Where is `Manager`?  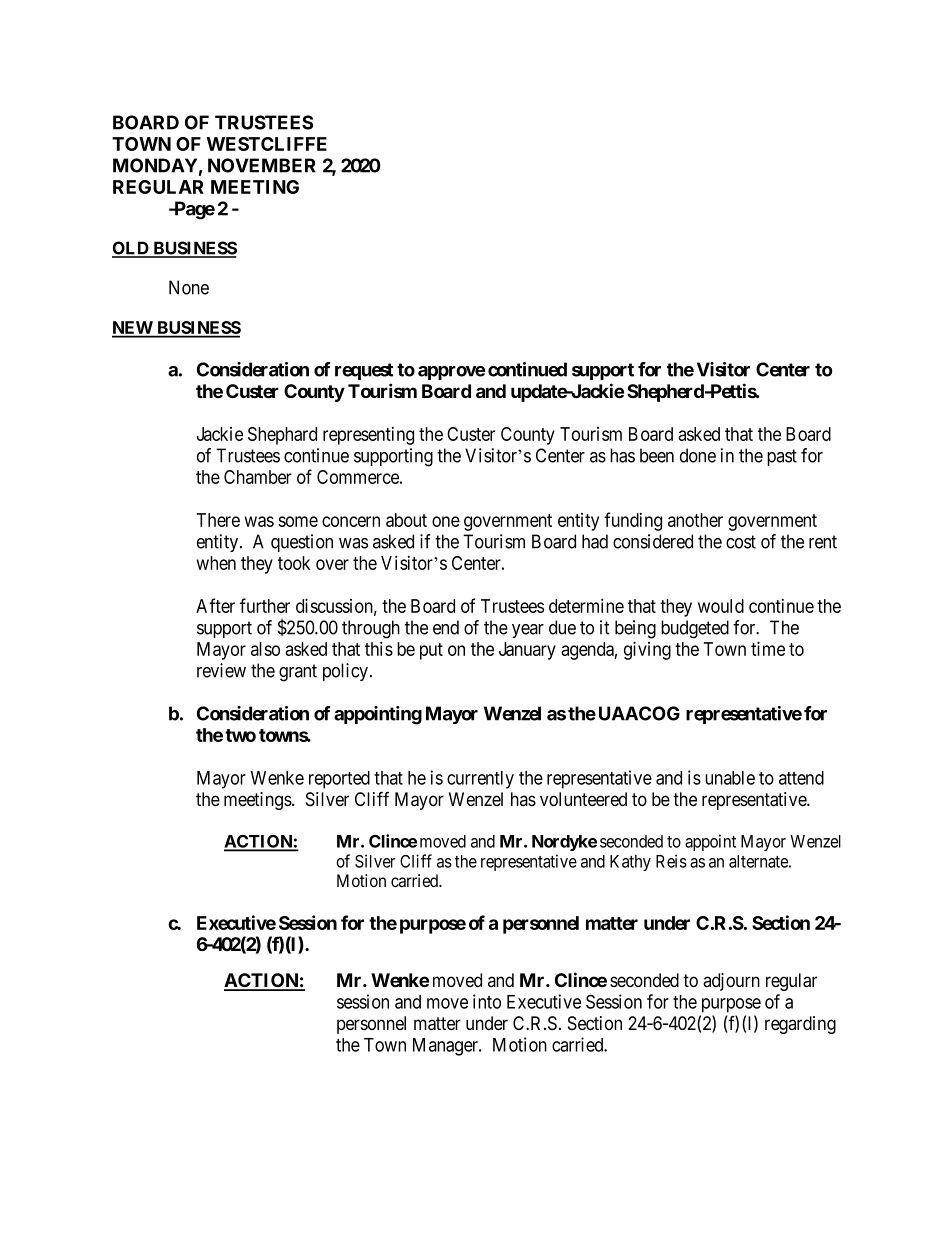 Manager is located at coordinates (446, 1047).
